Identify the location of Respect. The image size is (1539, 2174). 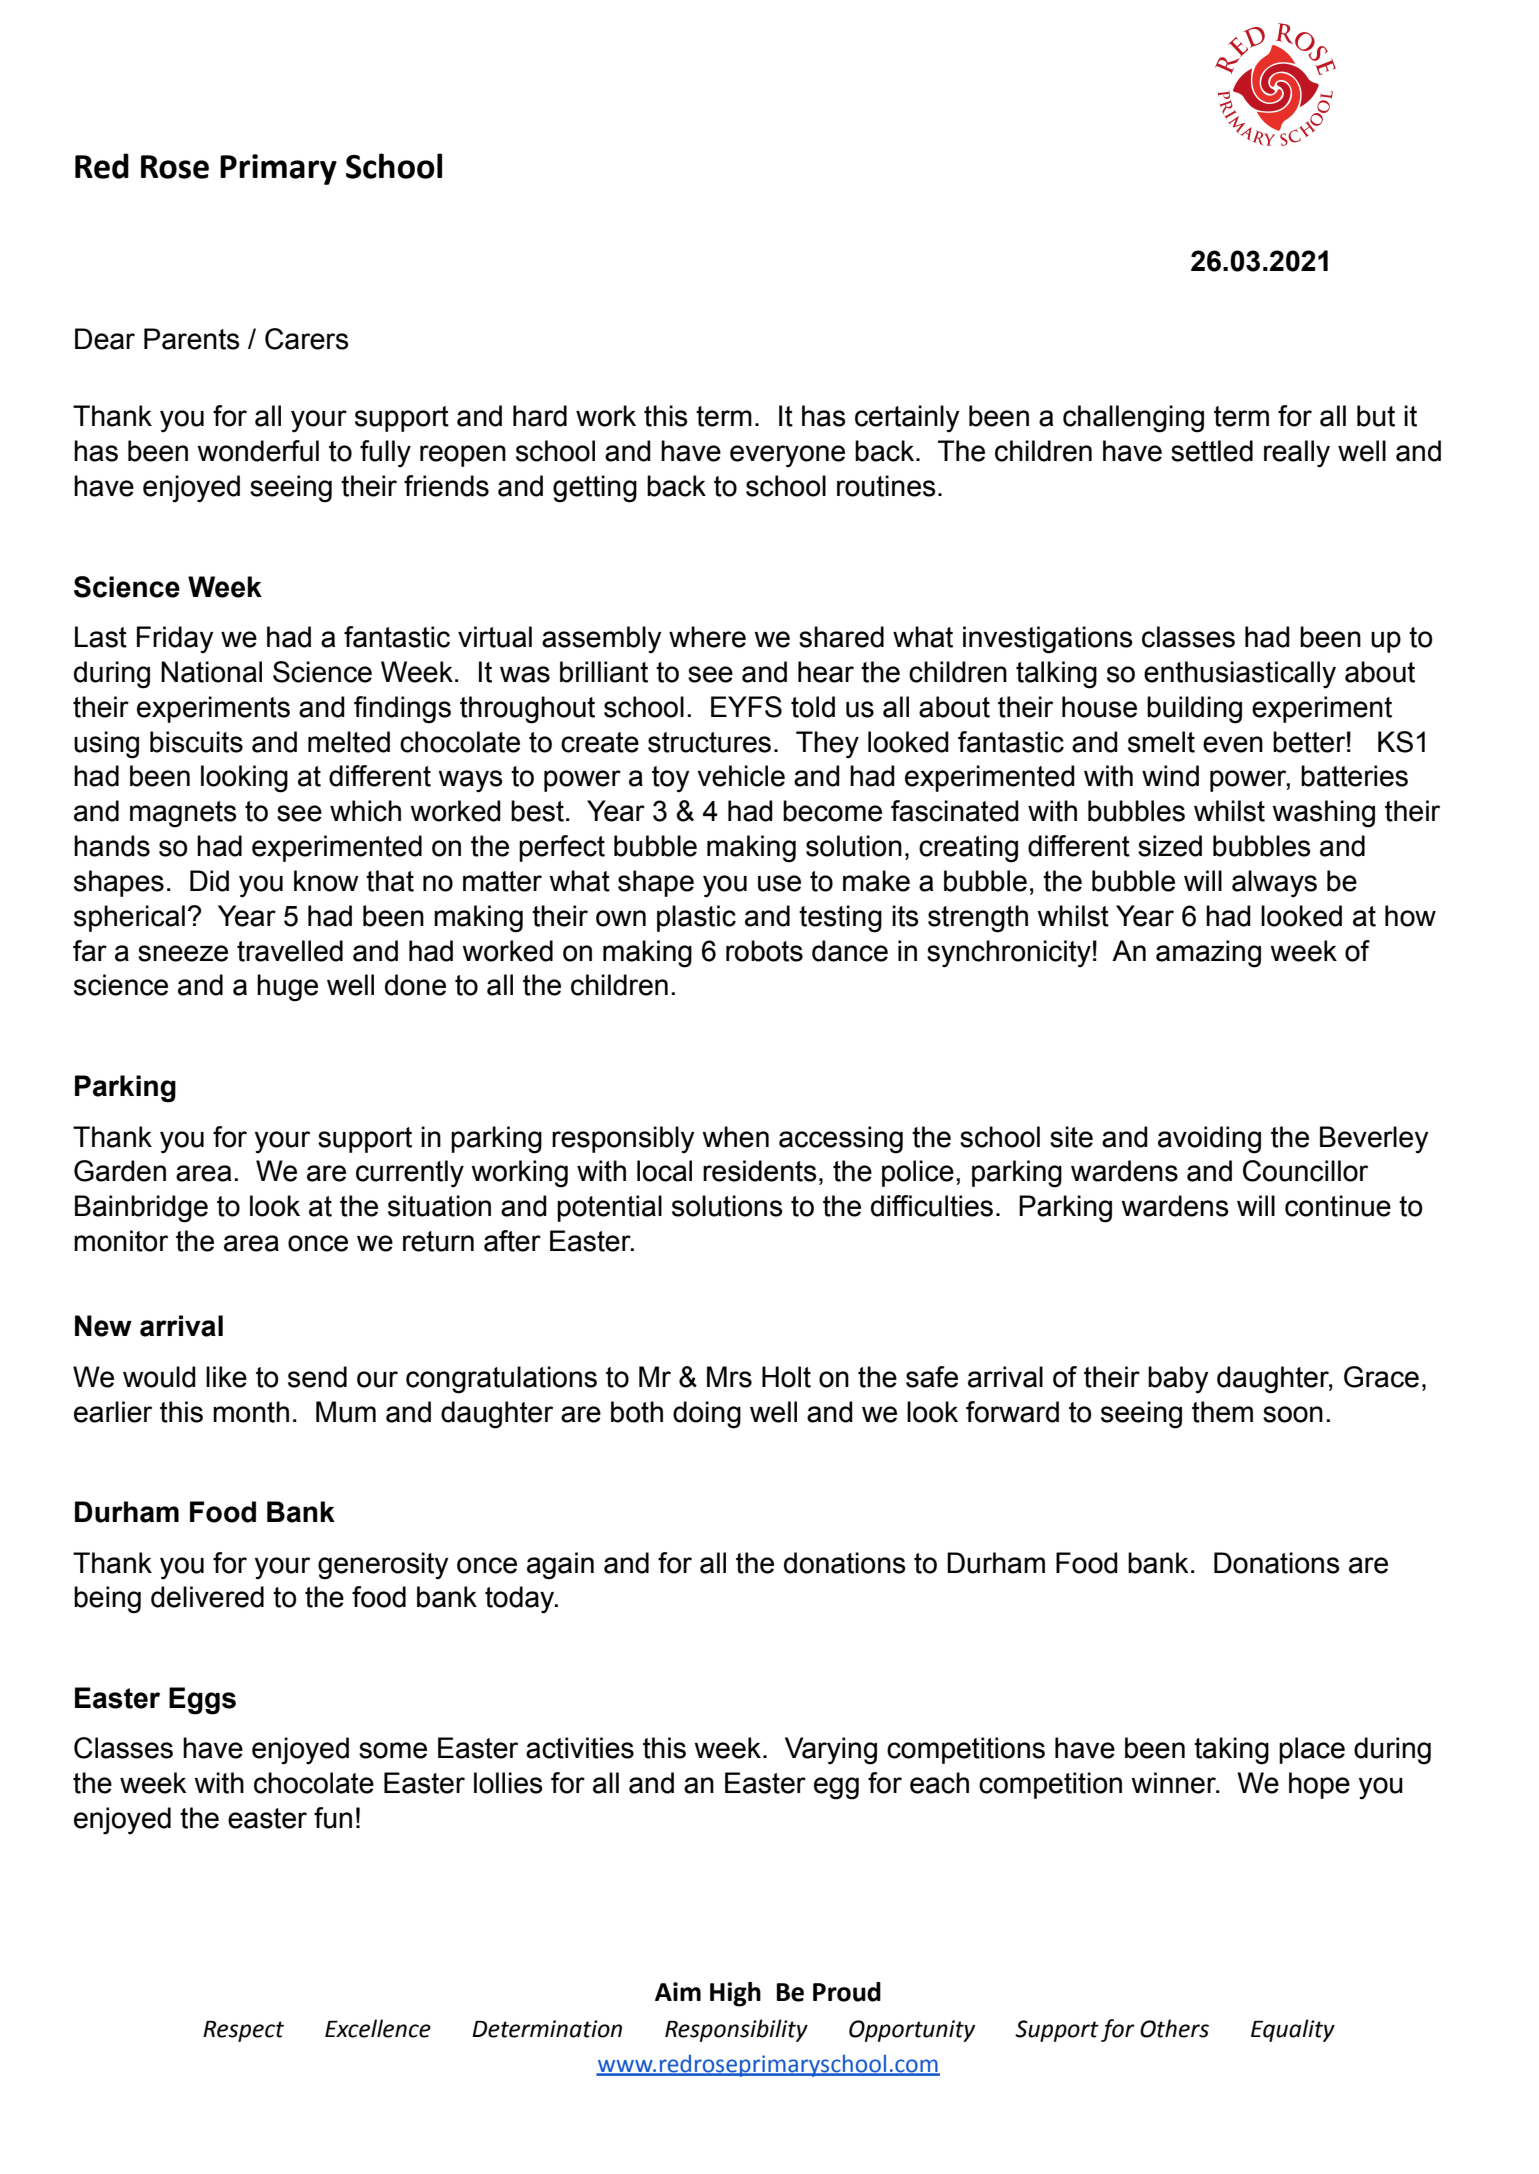
(243, 2031).
